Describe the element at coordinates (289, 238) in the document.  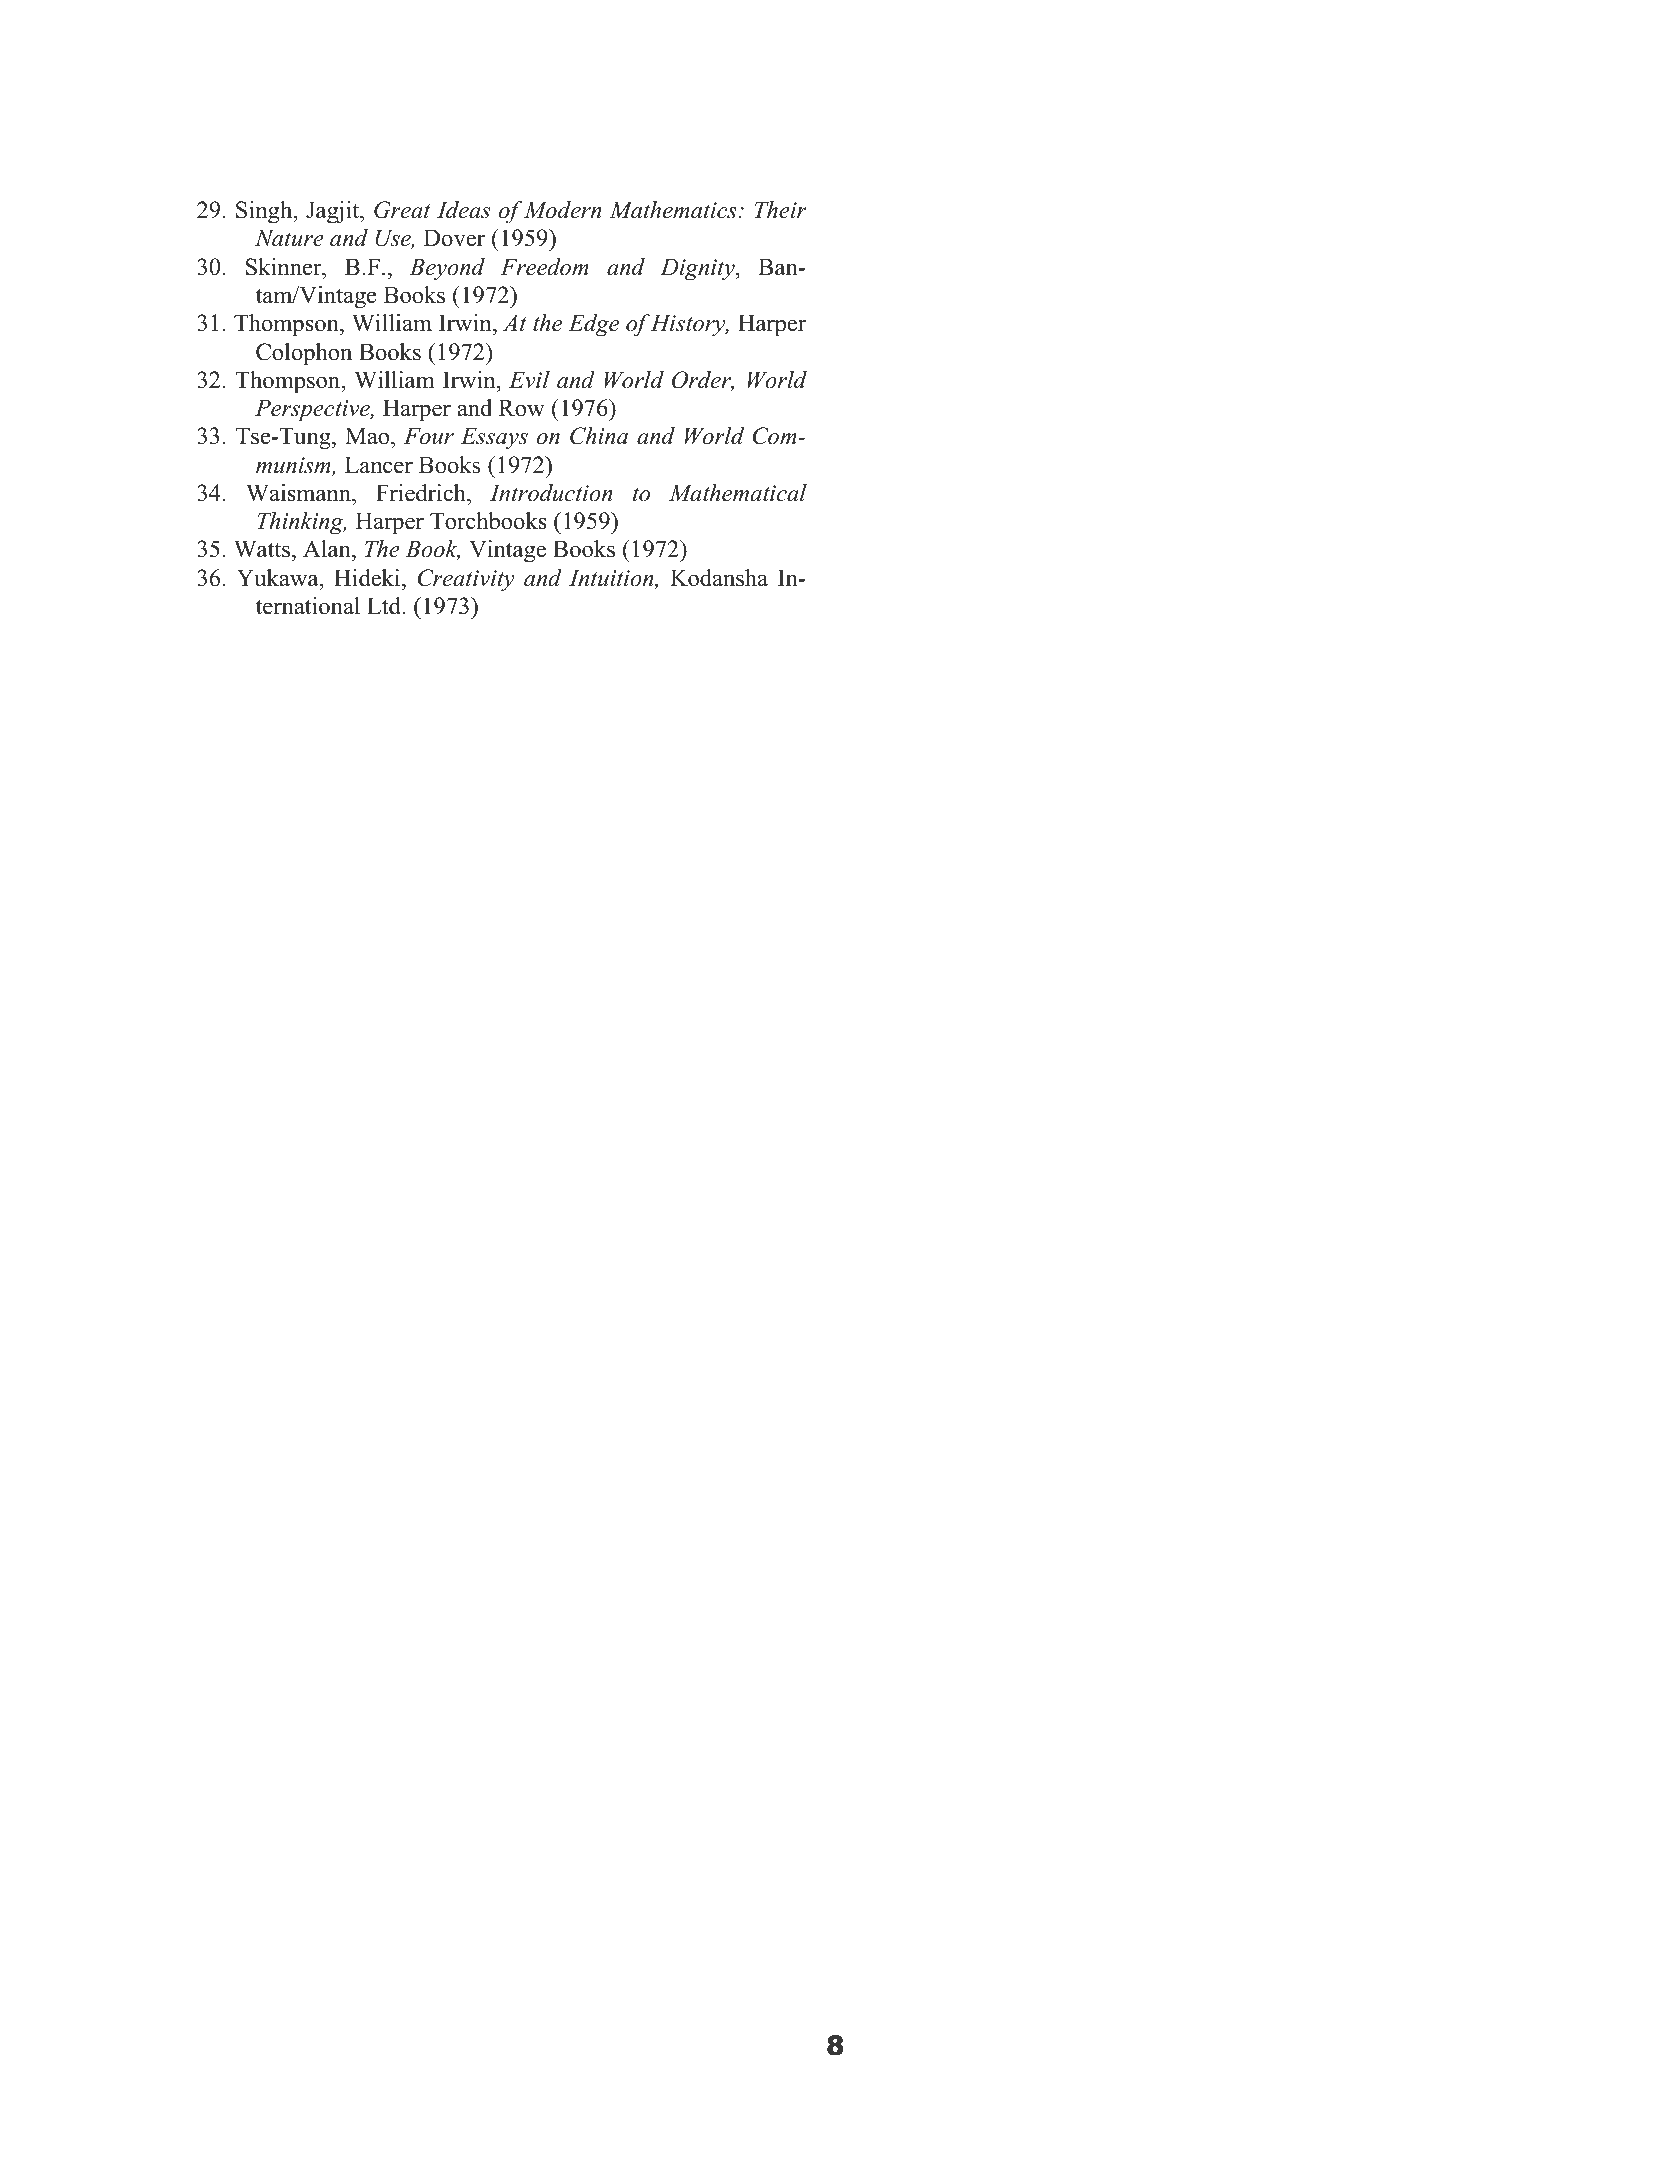
I see `Nature` at that location.
